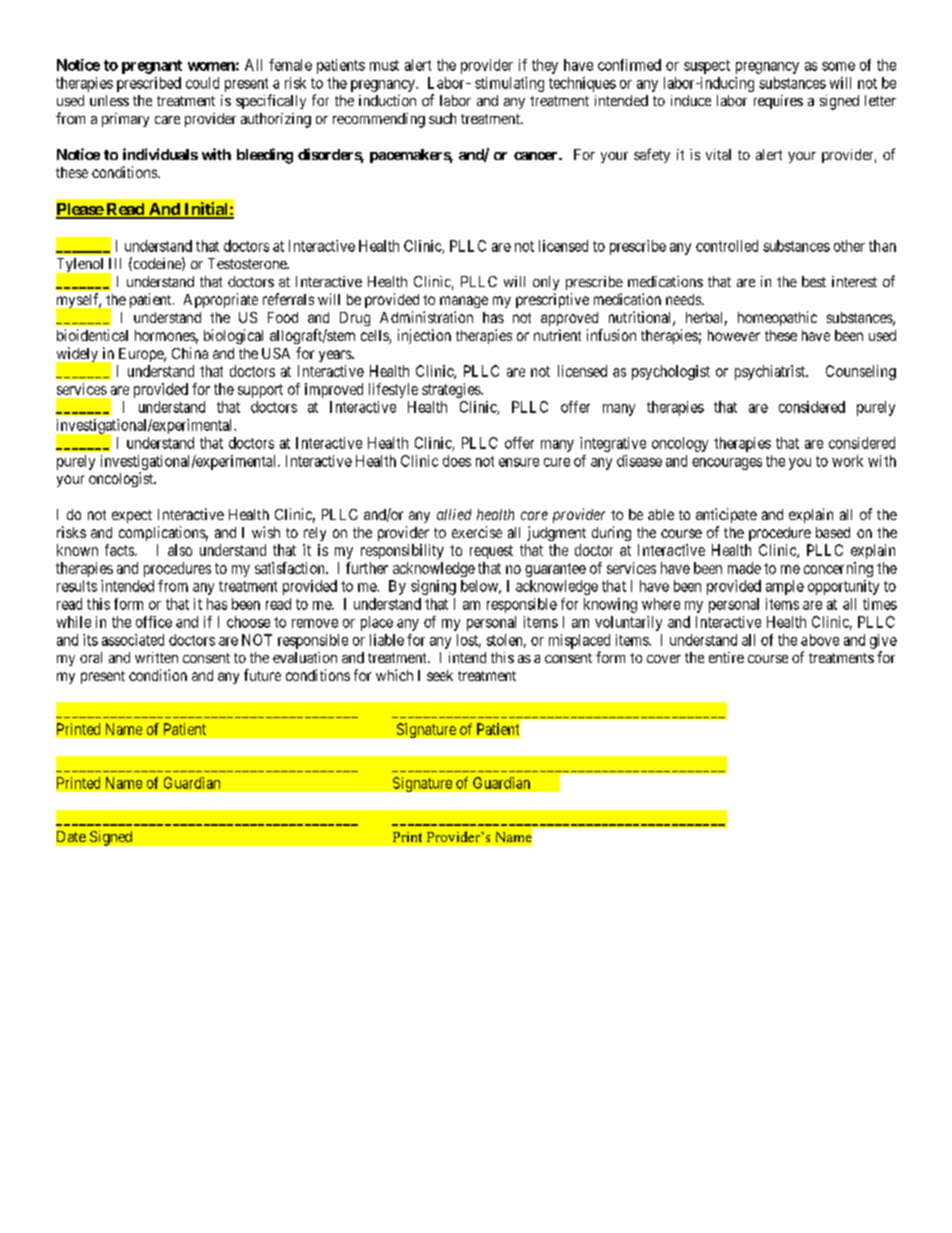 The image size is (952, 1233). What do you see at coordinates (156, 657) in the screenshot?
I see `written` at bounding box center [156, 657].
